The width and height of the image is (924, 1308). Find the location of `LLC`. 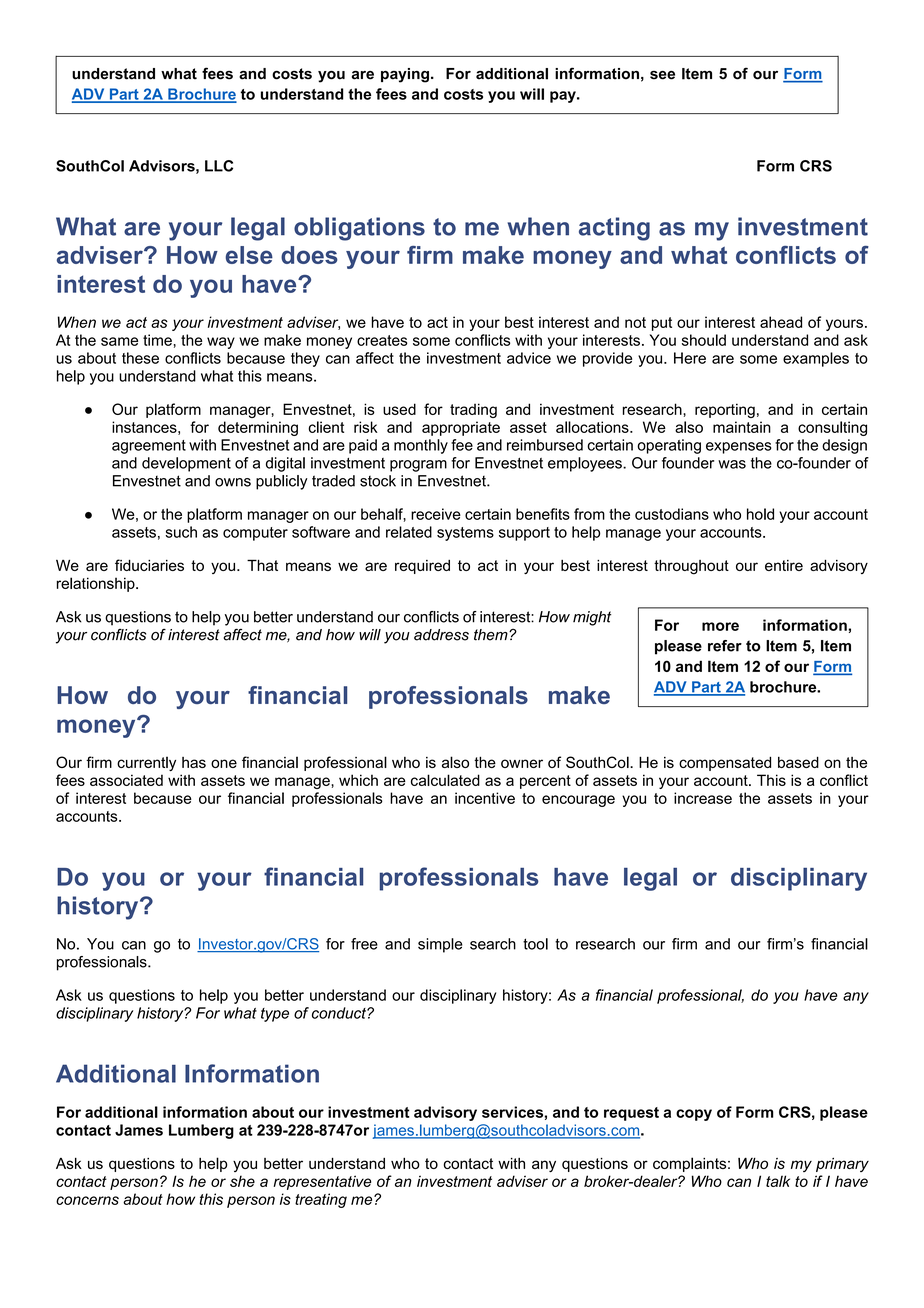

LLC is located at coordinates (219, 166).
